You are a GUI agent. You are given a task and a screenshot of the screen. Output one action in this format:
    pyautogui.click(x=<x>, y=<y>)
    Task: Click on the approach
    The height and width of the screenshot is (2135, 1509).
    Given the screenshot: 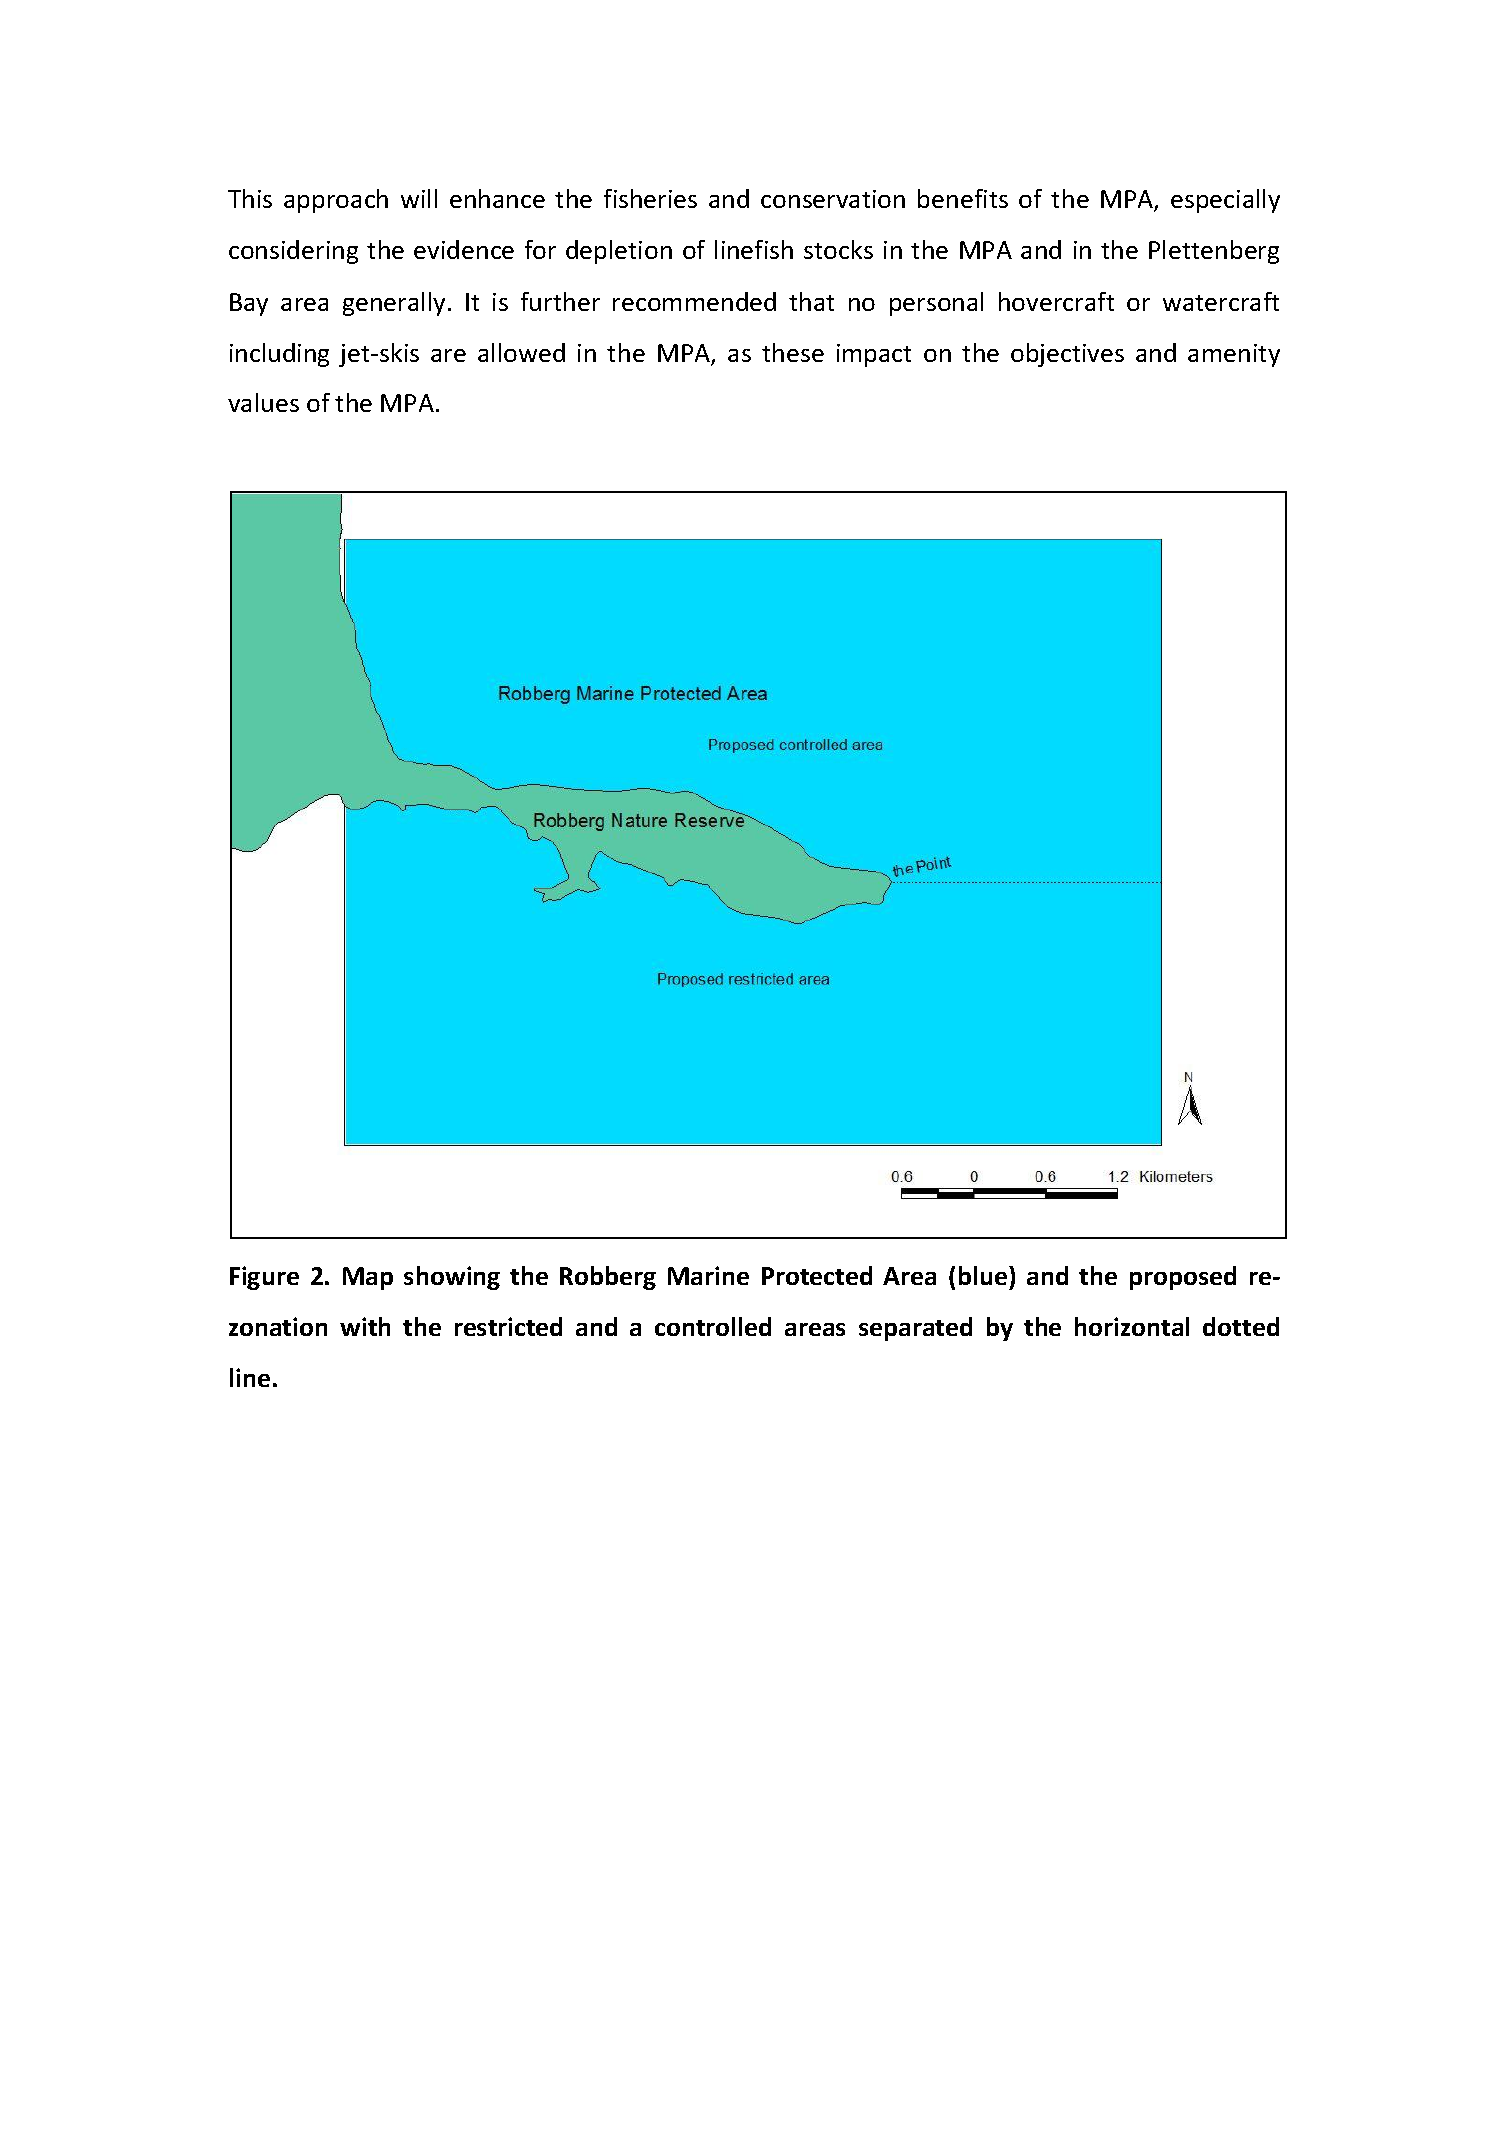 What is the action you would take?
    pyautogui.click(x=336, y=201)
